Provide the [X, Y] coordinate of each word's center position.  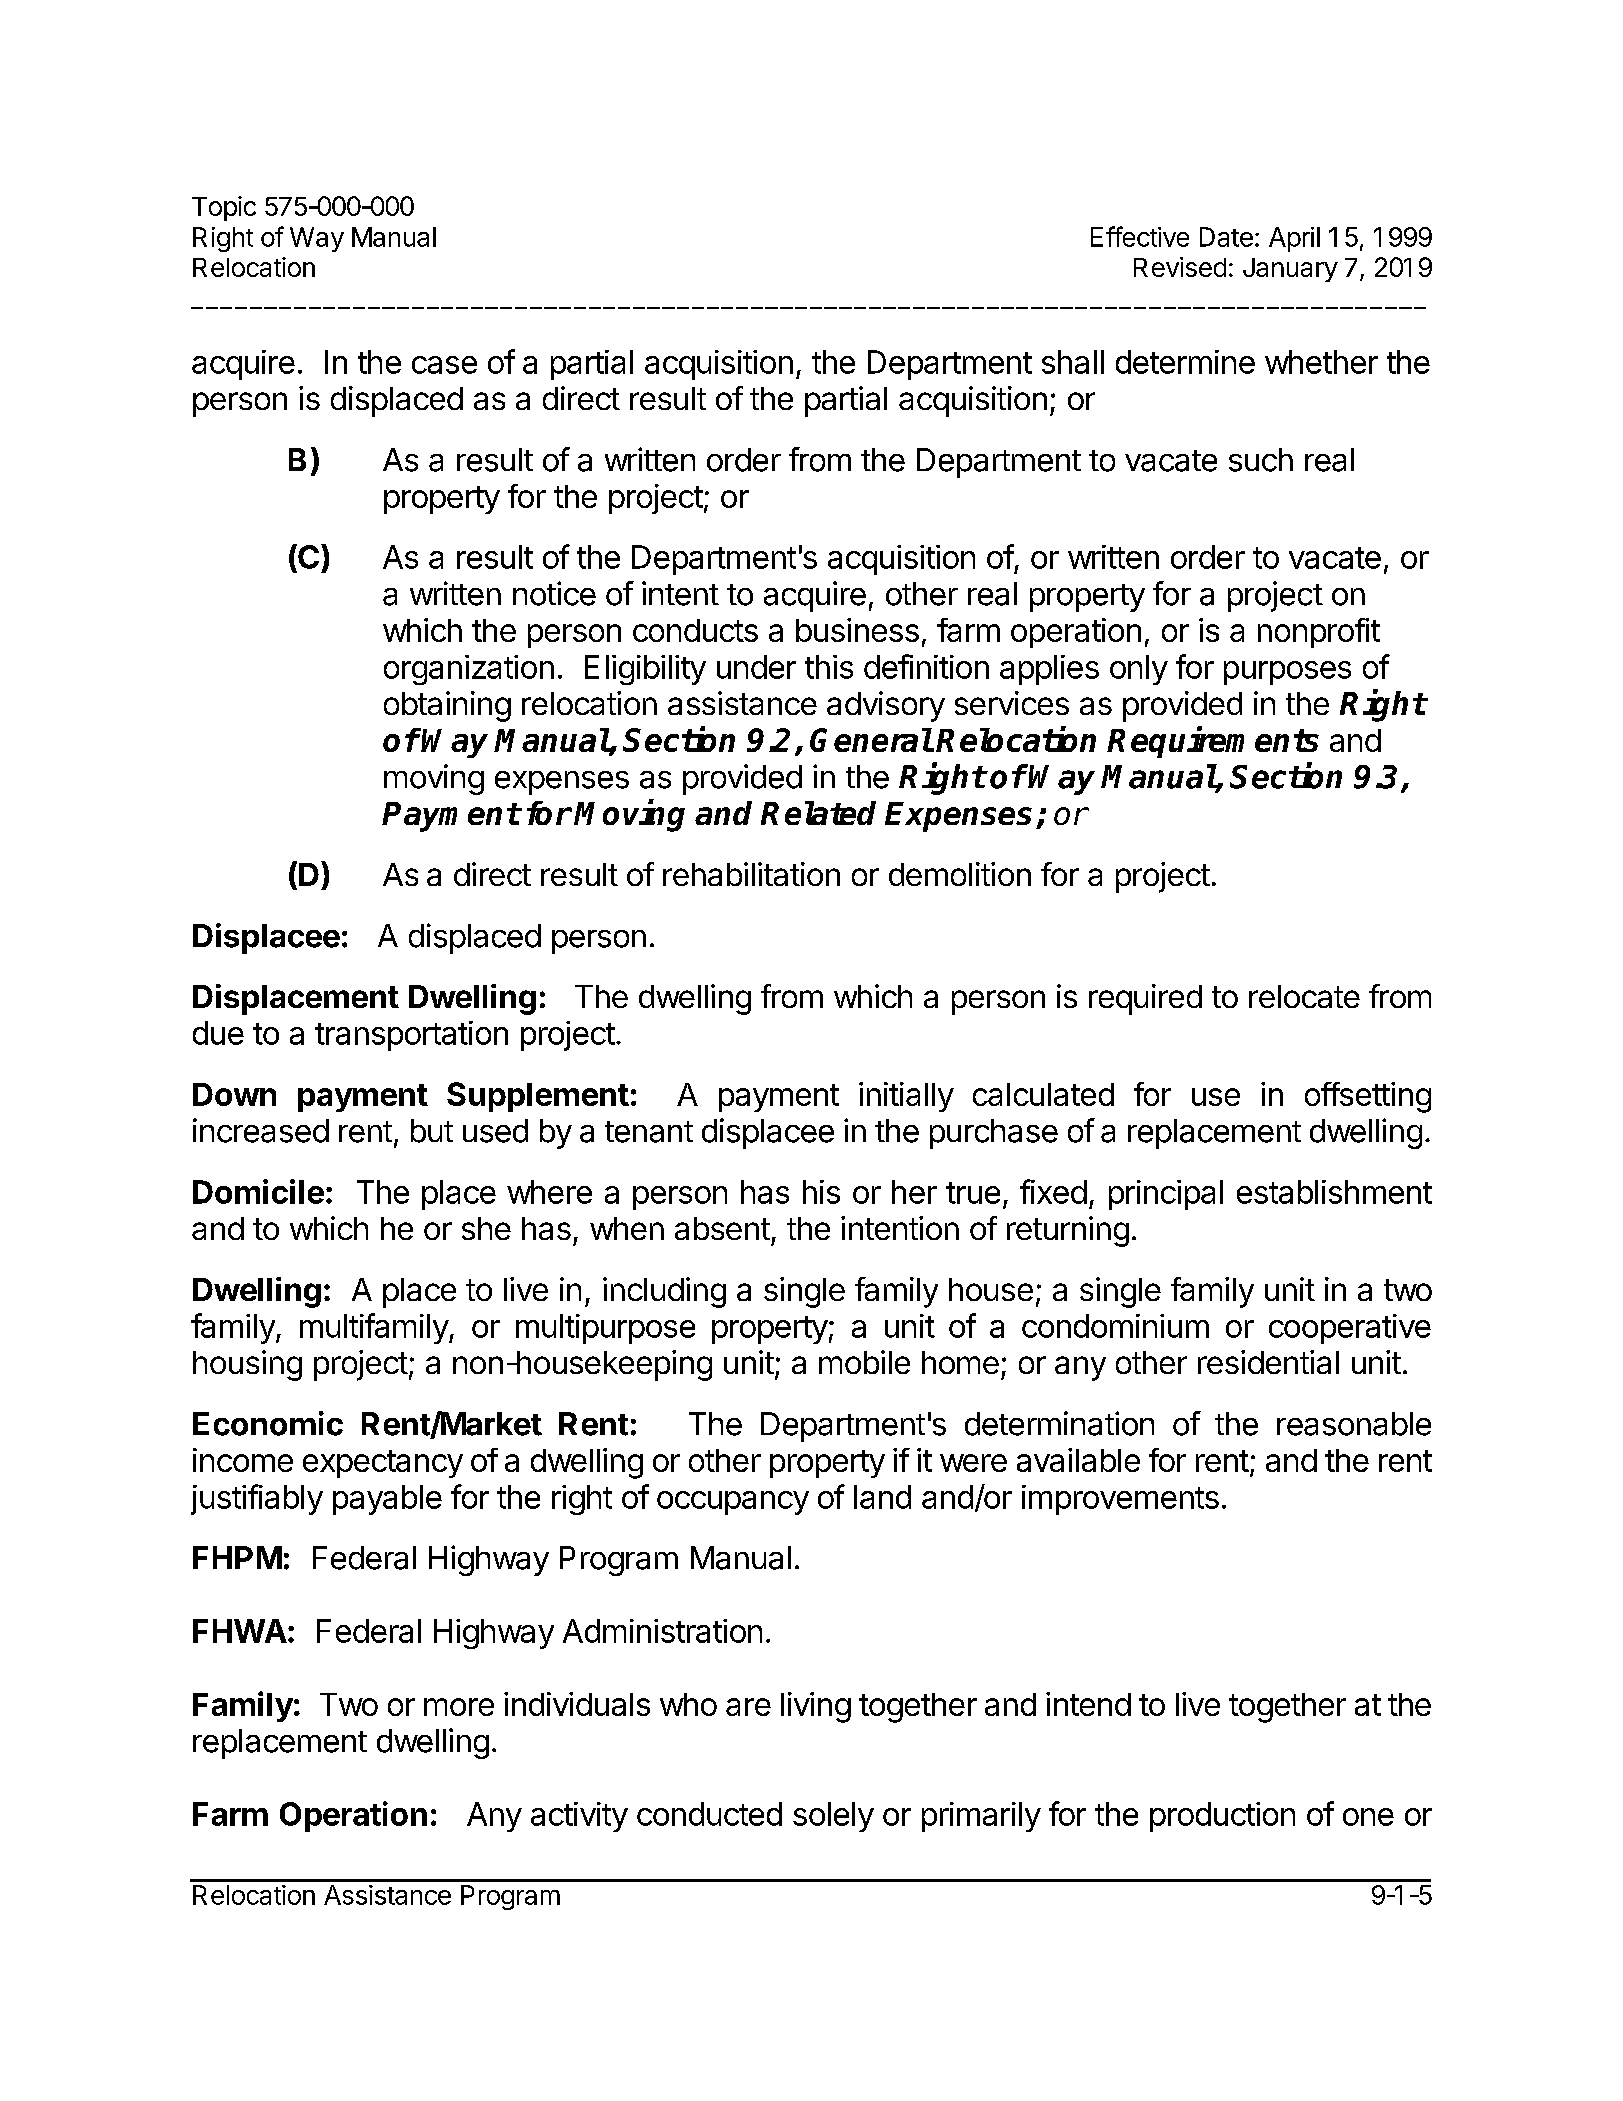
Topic [224, 208]
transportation [411, 1036]
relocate [1304, 996]
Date [1226, 237]
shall [1073, 362]
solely [833, 1817]
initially [906, 1097]
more [459, 1707]
